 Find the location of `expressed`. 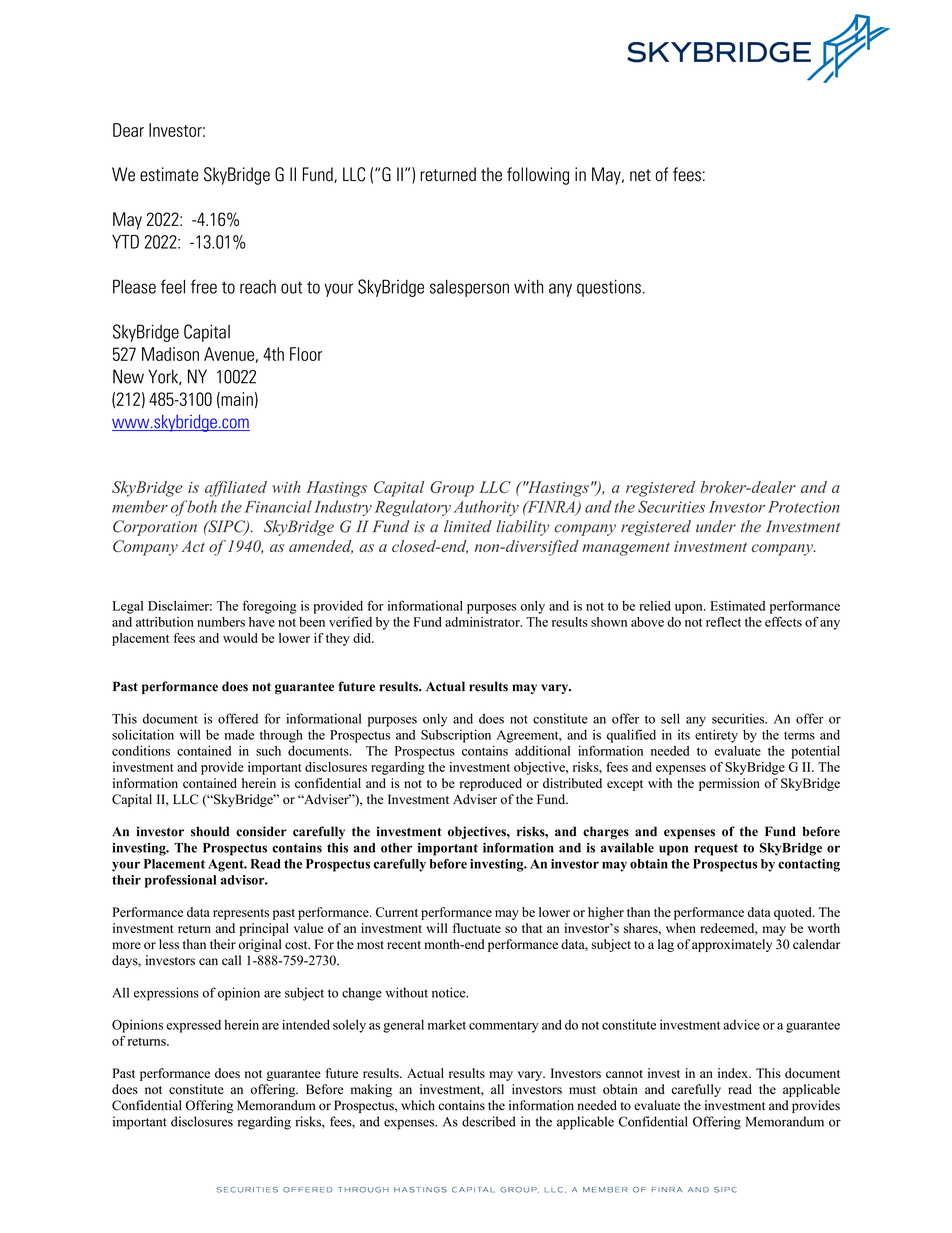

expressed is located at coordinates (193, 1026).
